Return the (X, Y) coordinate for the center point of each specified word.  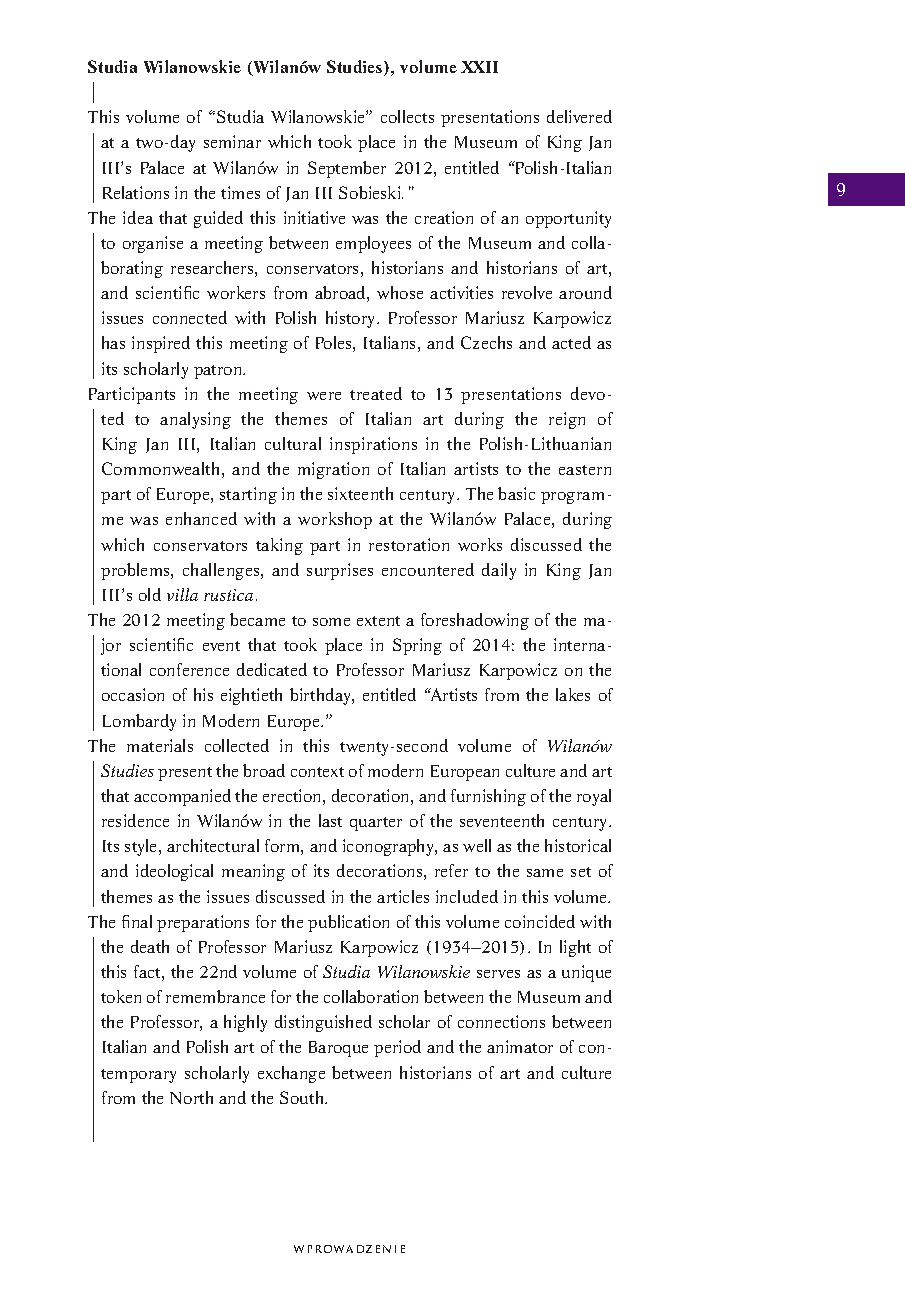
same (545, 873)
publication (348, 923)
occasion (133, 694)
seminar (232, 141)
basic (516, 493)
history (352, 319)
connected (190, 317)
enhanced (201, 518)
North (191, 1097)
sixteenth (360, 493)
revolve (527, 292)
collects (407, 116)
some (331, 622)
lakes (573, 694)
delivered (579, 116)
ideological (174, 872)
